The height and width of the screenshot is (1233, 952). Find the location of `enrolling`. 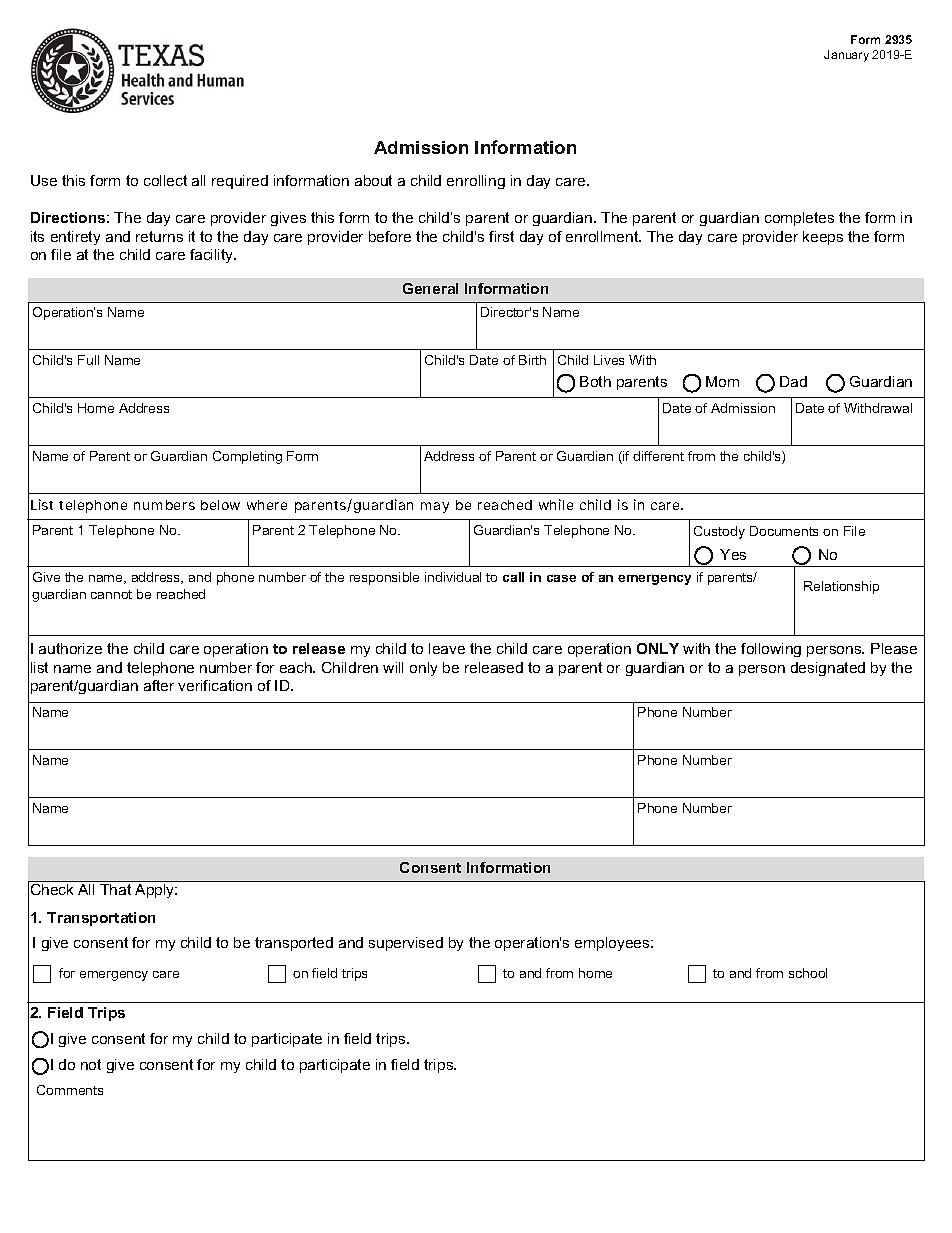

enrolling is located at coordinates (476, 182).
